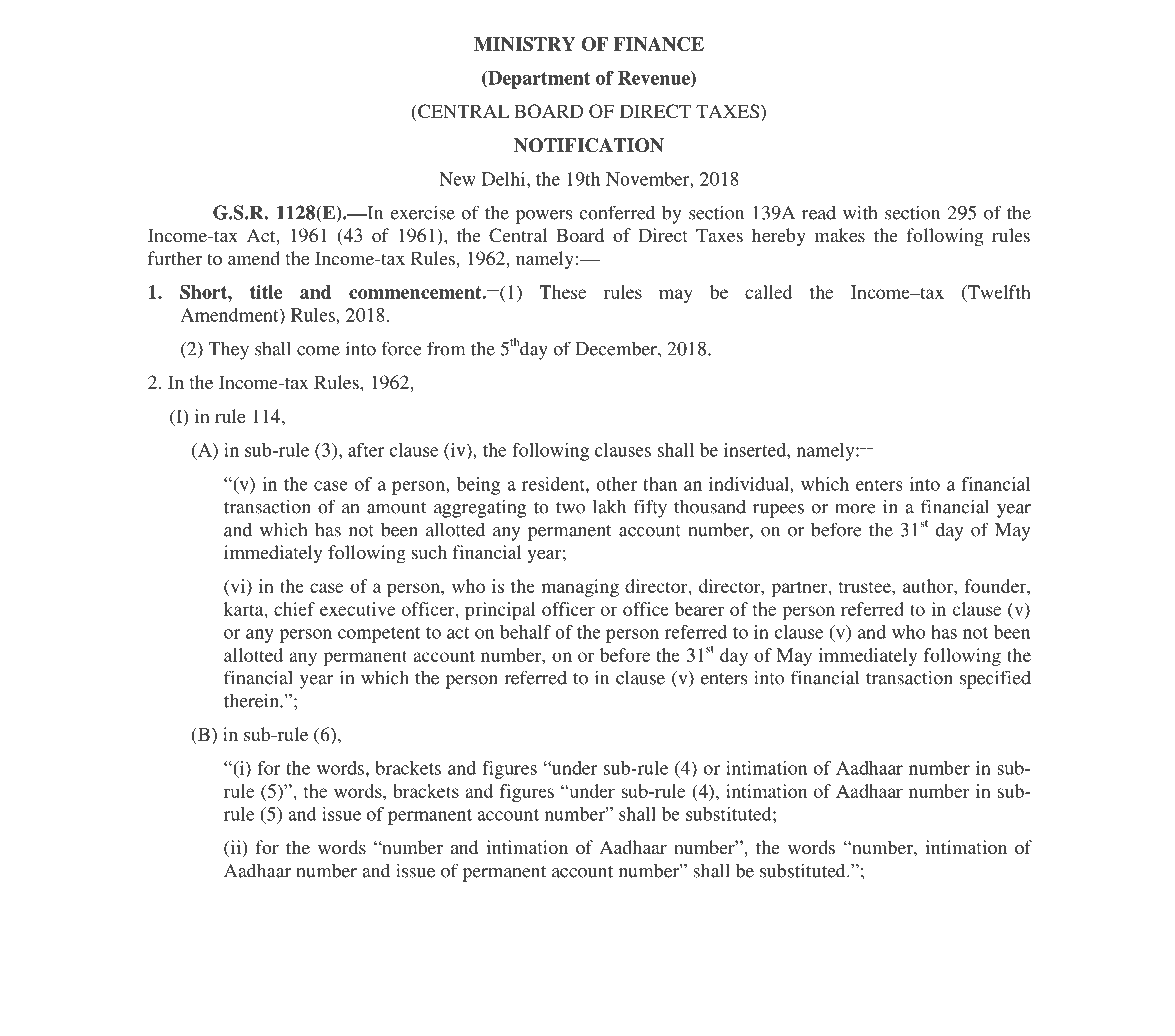 The image size is (1175, 1036). I want to click on amount, so click(396, 508).
